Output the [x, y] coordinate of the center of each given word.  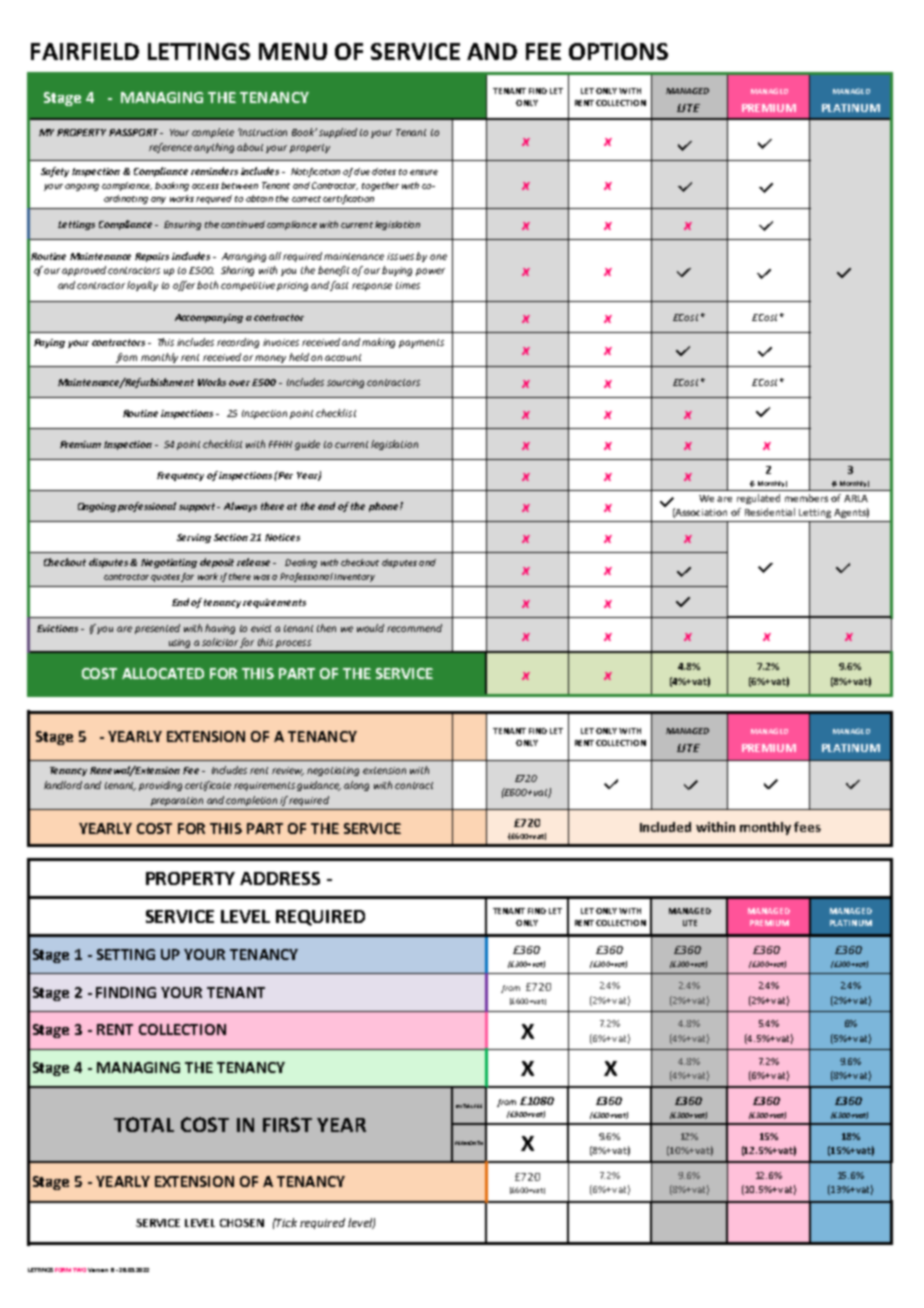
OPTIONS [618, 51]
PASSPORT [135, 132]
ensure [424, 172]
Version [98, 1270]
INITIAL [464, 1106]
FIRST [287, 1124]
